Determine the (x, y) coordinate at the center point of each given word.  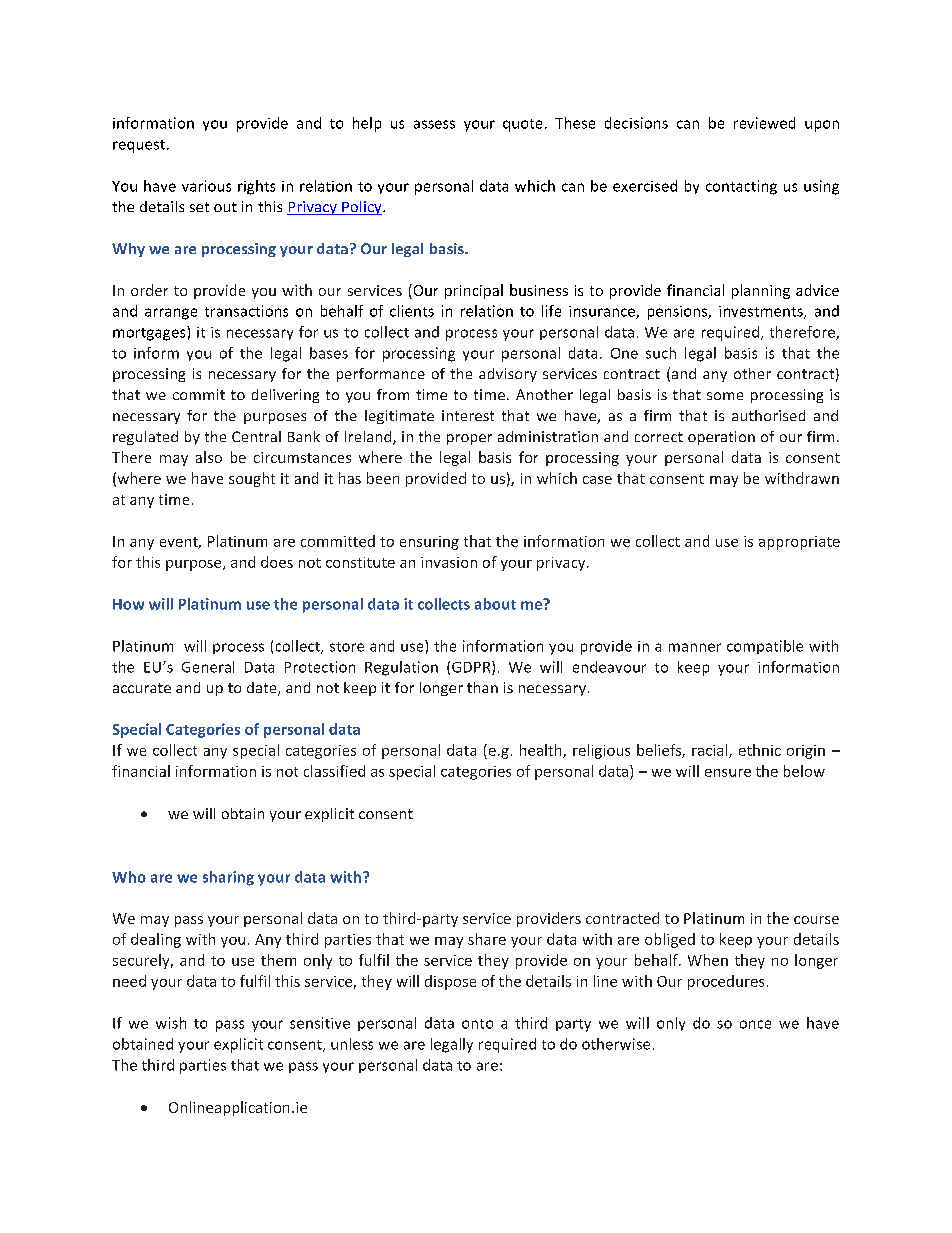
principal (474, 291)
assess (434, 124)
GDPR (472, 668)
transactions (246, 311)
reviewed (764, 123)
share (487, 939)
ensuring (429, 543)
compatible (765, 647)
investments (762, 312)
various (206, 186)
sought (252, 479)
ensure (728, 773)
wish (171, 1023)
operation (721, 438)
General (208, 667)
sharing (228, 878)
